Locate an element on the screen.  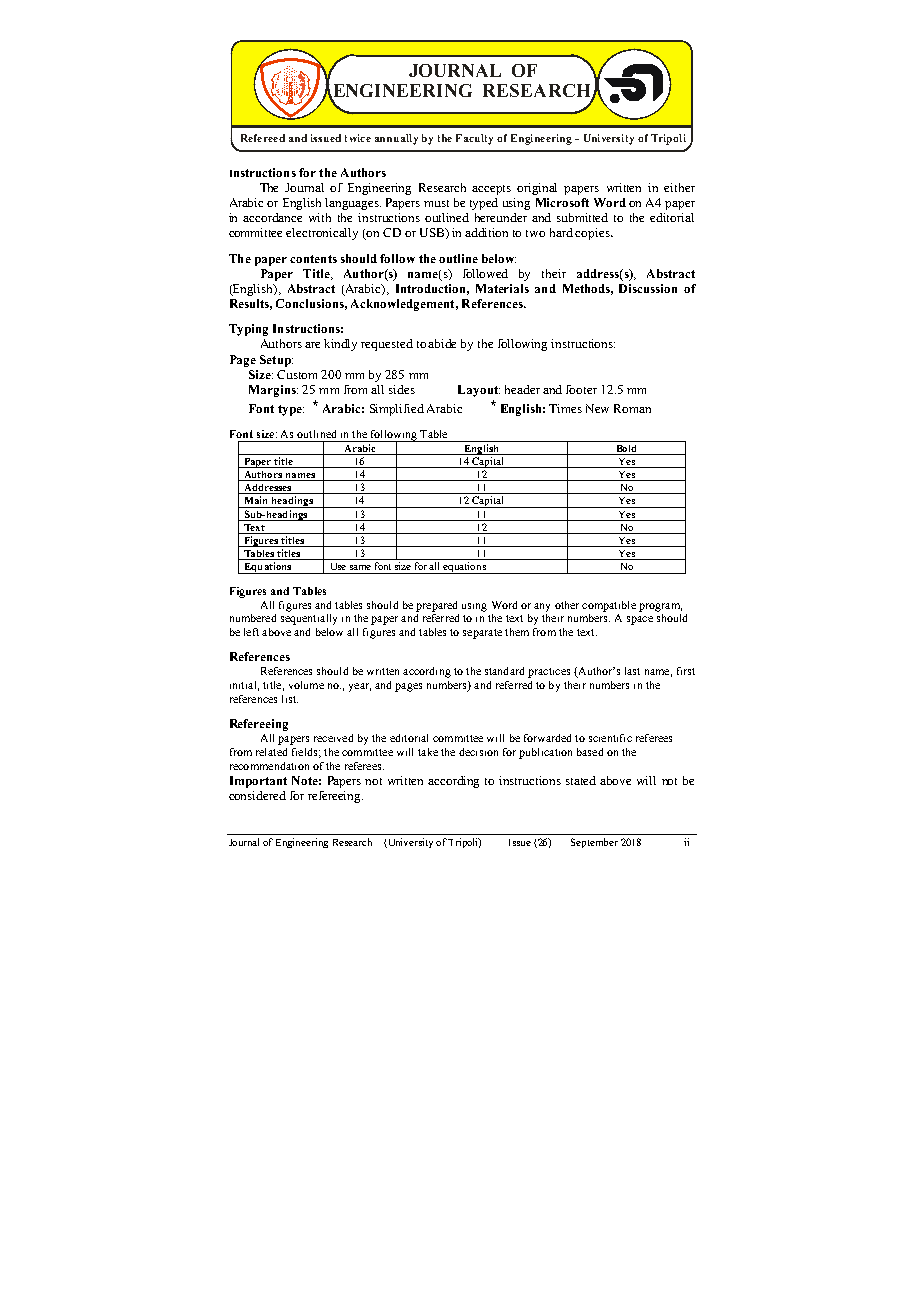
separate is located at coordinates (482, 634).
